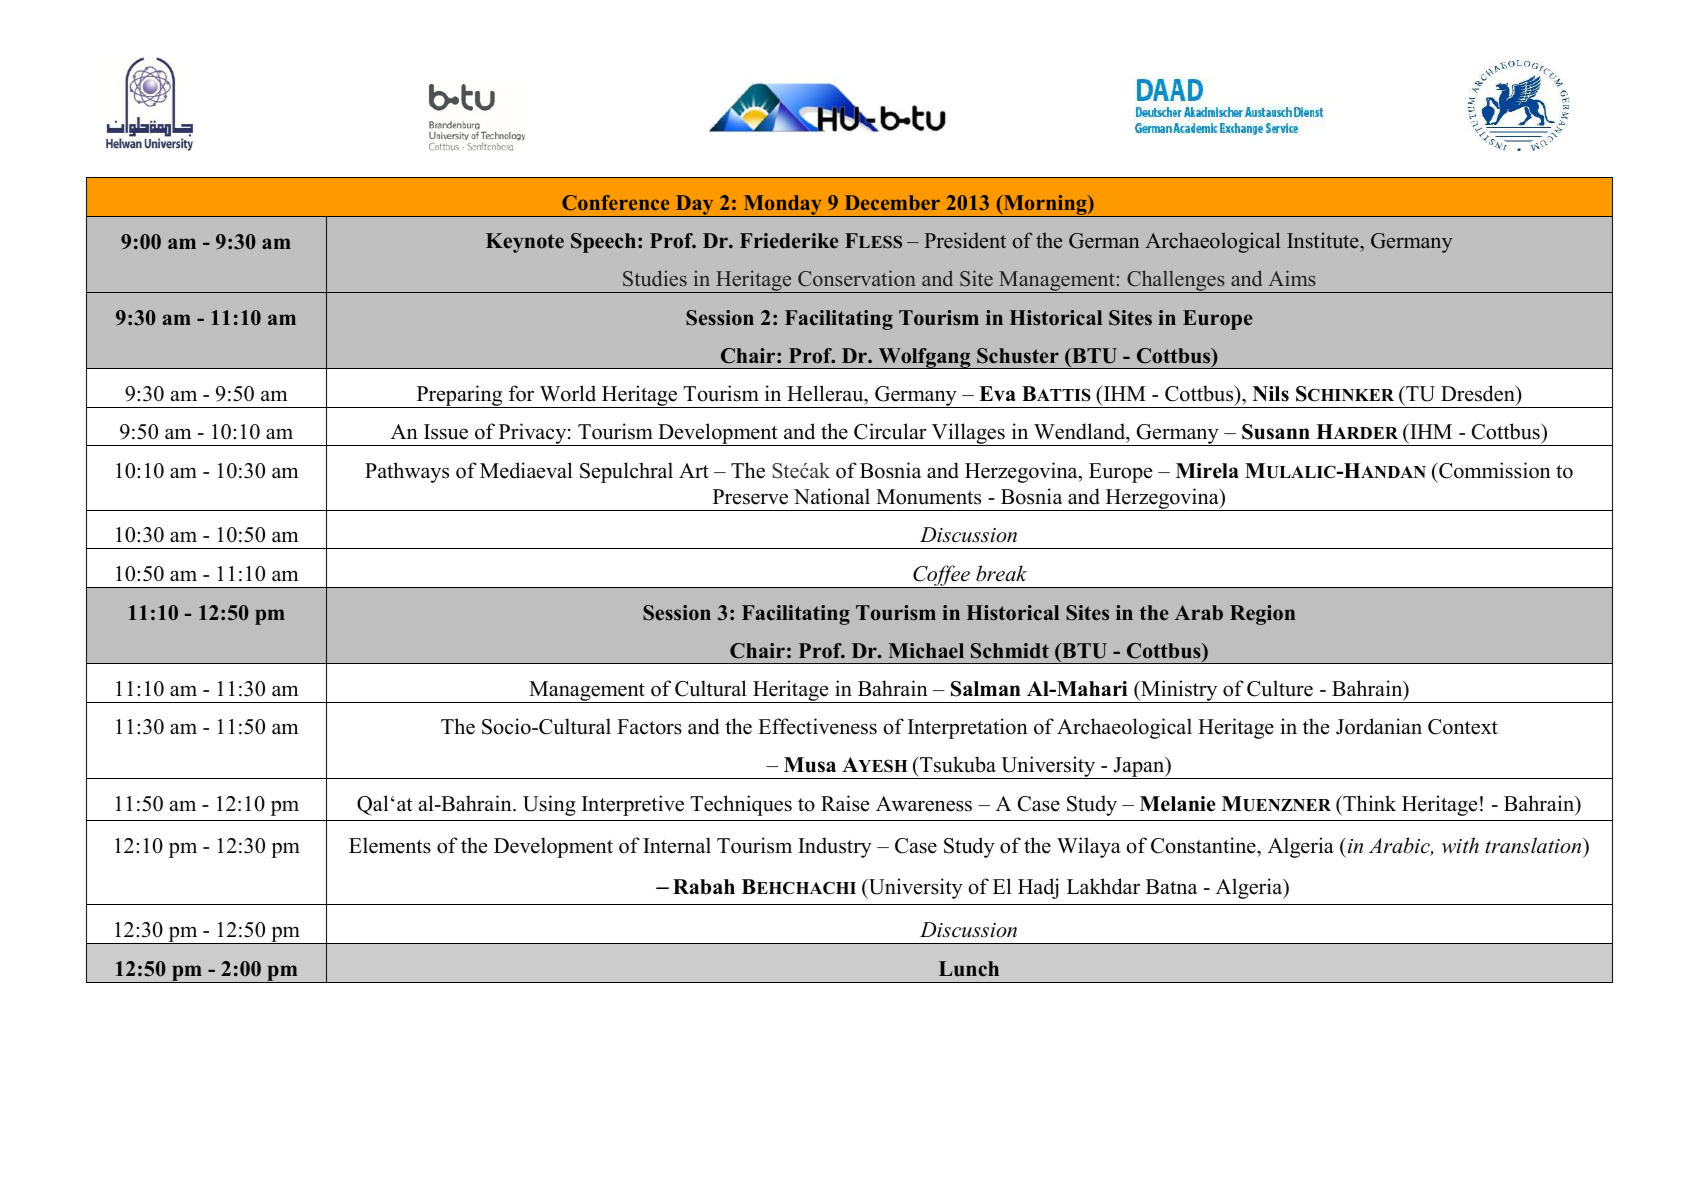 The height and width of the image is (1200, 1698). What do you see at coordinates (941, 576) in the image?
I see `Coffee` at bounding box center [941, 576].
